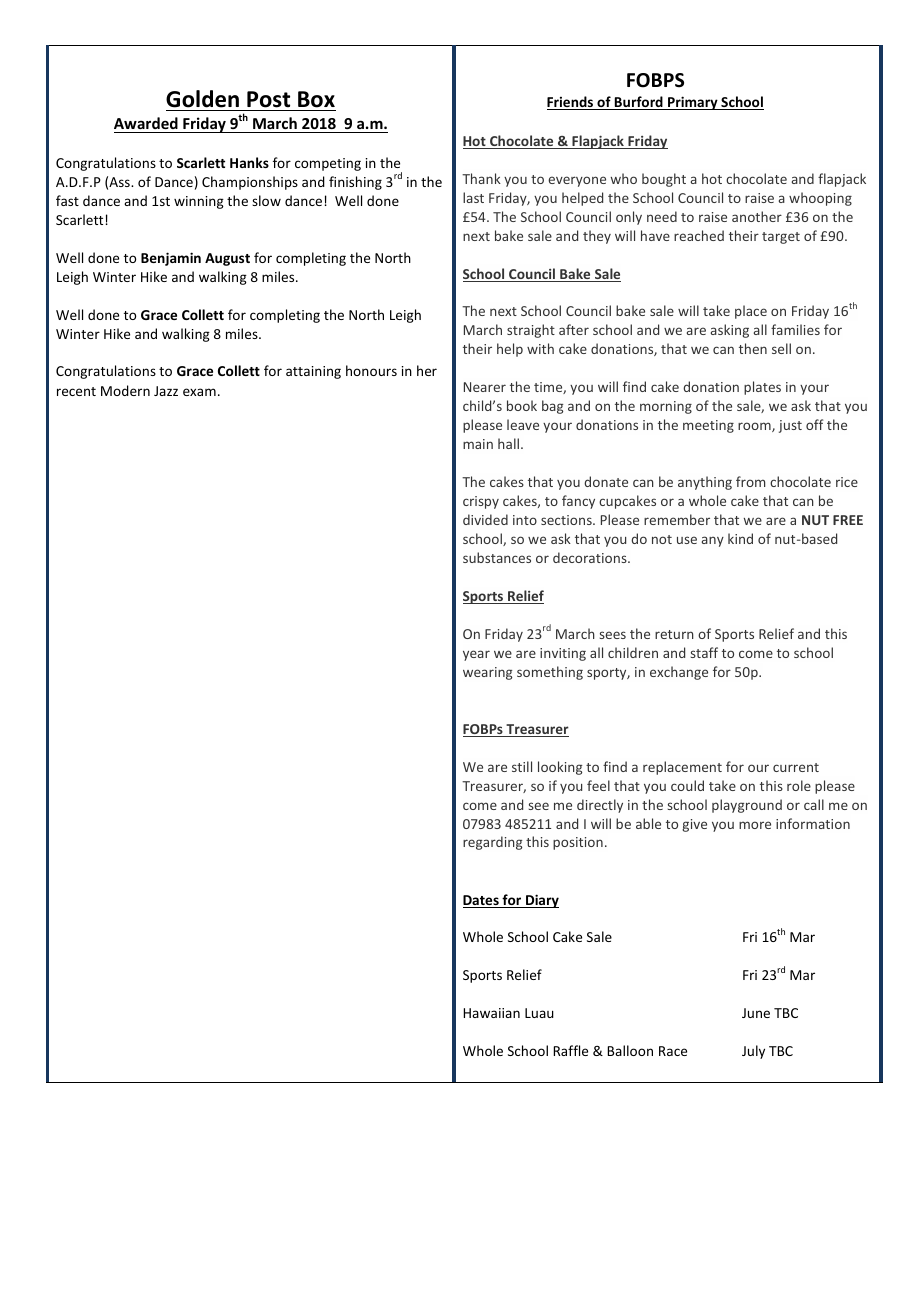 This screenshot has height=1308, width=924. What do you see at coordinates (481, 178) in the screenshot?
I see `Thank` at bounding box center [481, 178].
